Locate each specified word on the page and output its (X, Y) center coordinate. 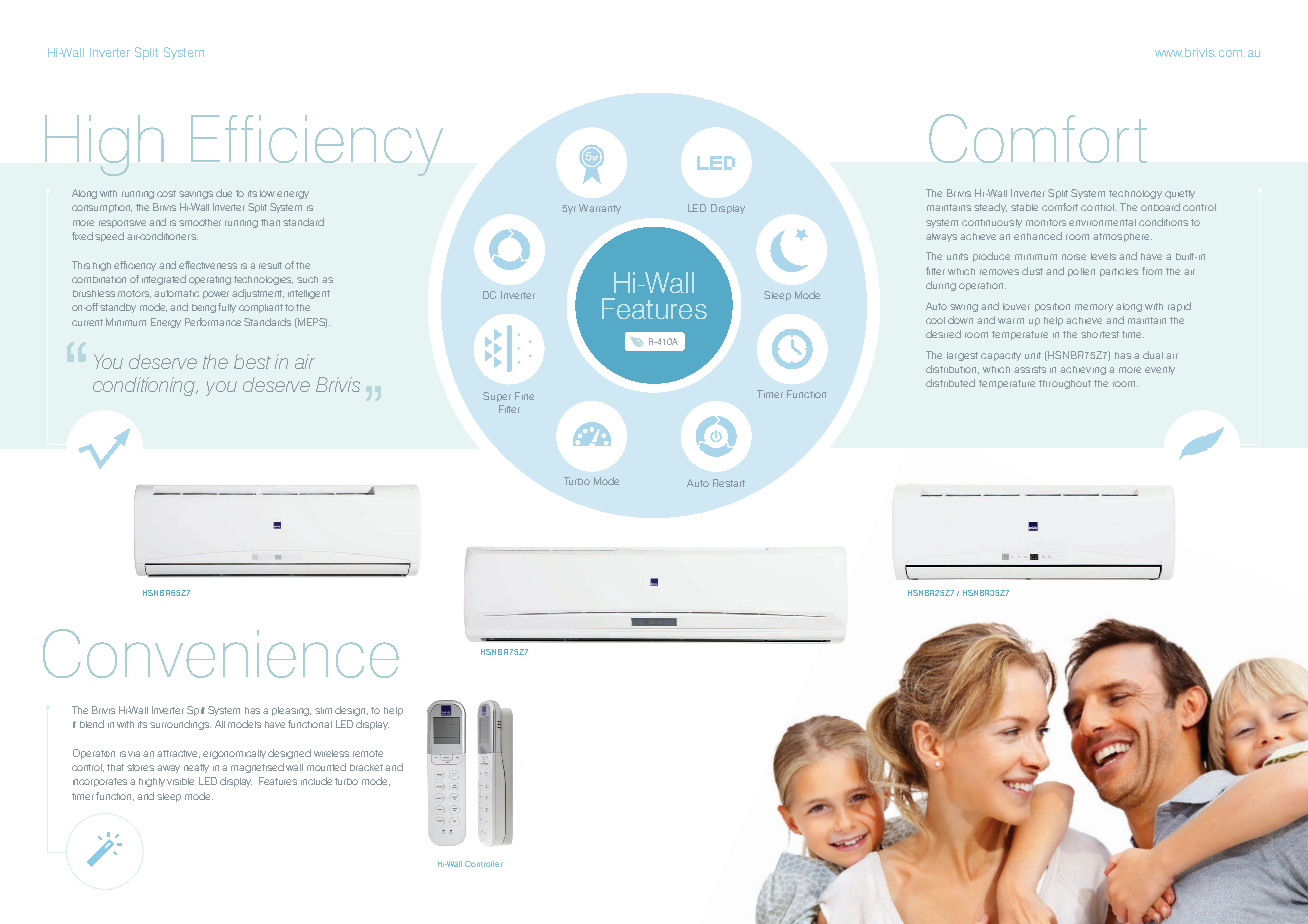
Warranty (600, 209)
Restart (729, 483)
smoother (200, 222)
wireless (331, 753)
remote (368, 753)
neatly (196, 768)
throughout (1065, 384)
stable (1024, 207)
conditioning (145, 386)
